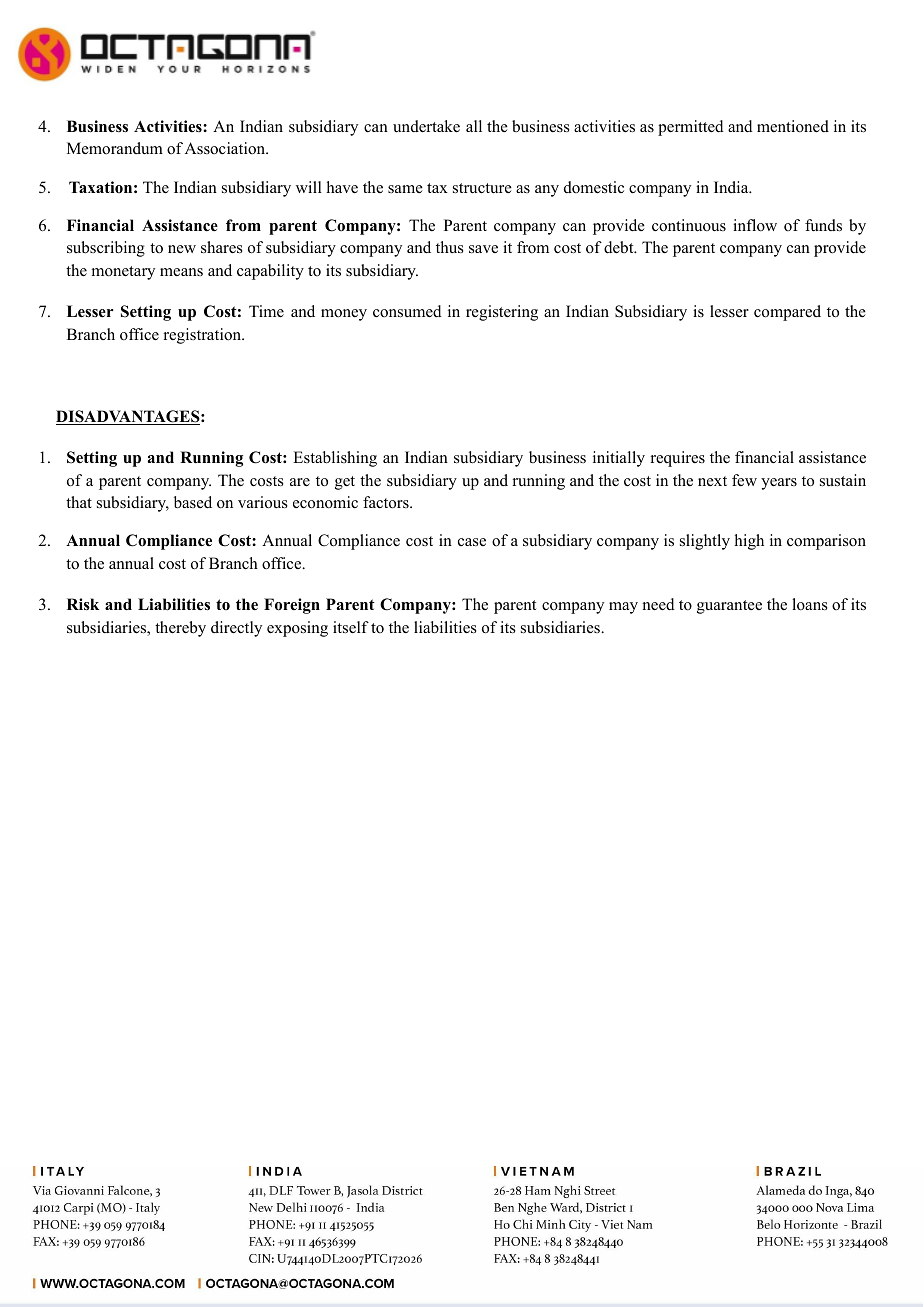 This page has width=924, height=1307. I want to click on registering, so click(502, 313).
